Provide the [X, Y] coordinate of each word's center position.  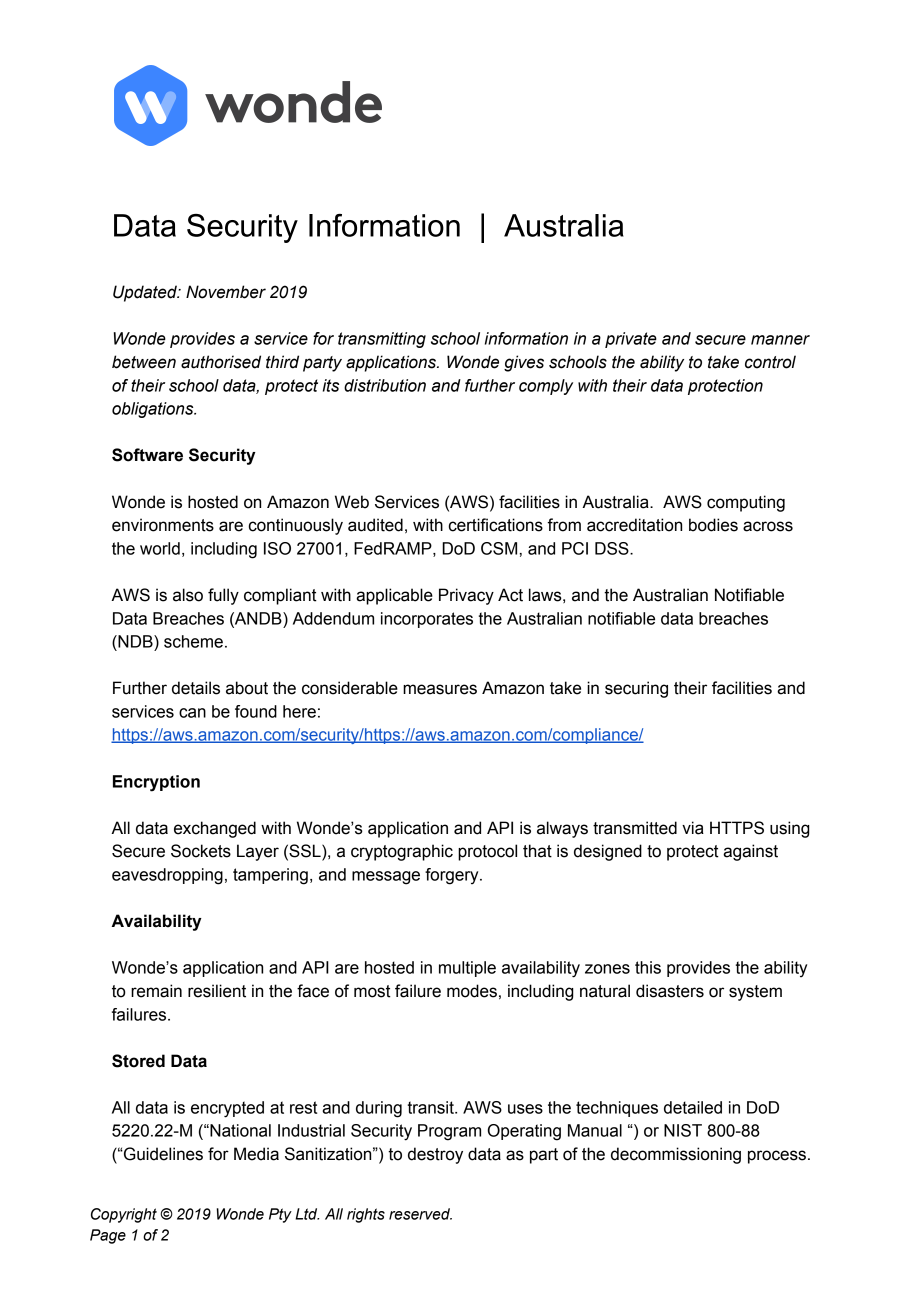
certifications [496, 525]
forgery [453, 876]
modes [472, 991]
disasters [670, 991]
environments [163, 525]
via [693, 828]
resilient [217, 991]
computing [746, 503]
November [226, 292]
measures [440, 689]
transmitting [382, 340]
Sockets [201, 851]
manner [780, 340]
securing [636, 689]
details [196, 688]
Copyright [124, 1215]
